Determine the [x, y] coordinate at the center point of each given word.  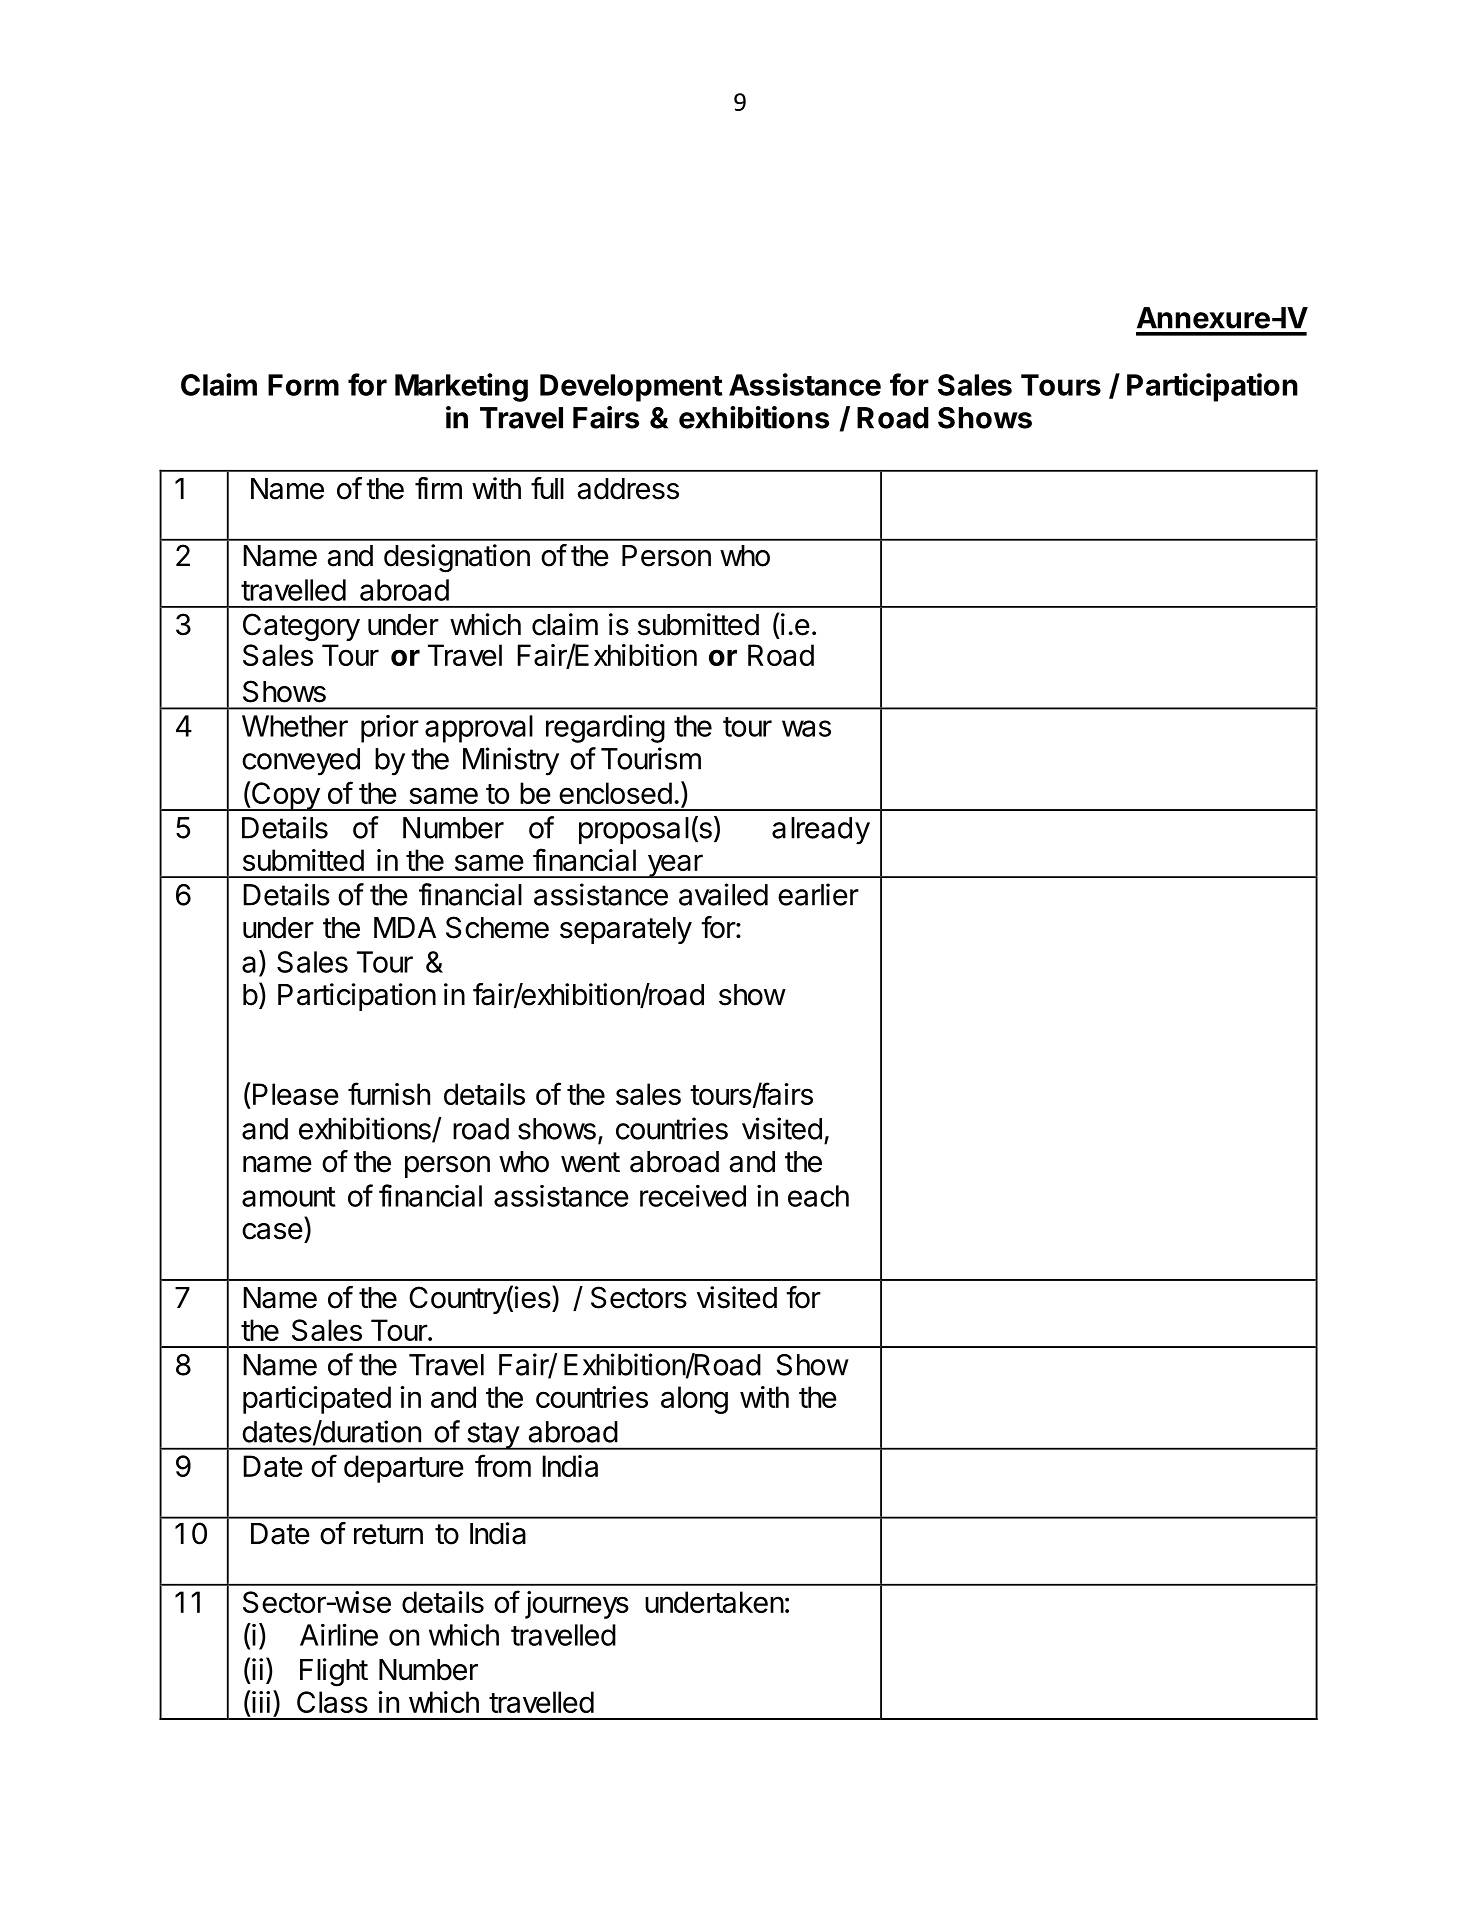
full [547, 488]
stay [492, 1436]
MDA [405, 927]
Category [301, 627]
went [590, 1162]
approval [479, 729]
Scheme [497, 927]
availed [723, 894]
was [806, 728]
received [693, 1196]
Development [631, 388]
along [694, 1400]
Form [303, 385]
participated [317, 1400]
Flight [334, 1672]
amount [288, 1197]
